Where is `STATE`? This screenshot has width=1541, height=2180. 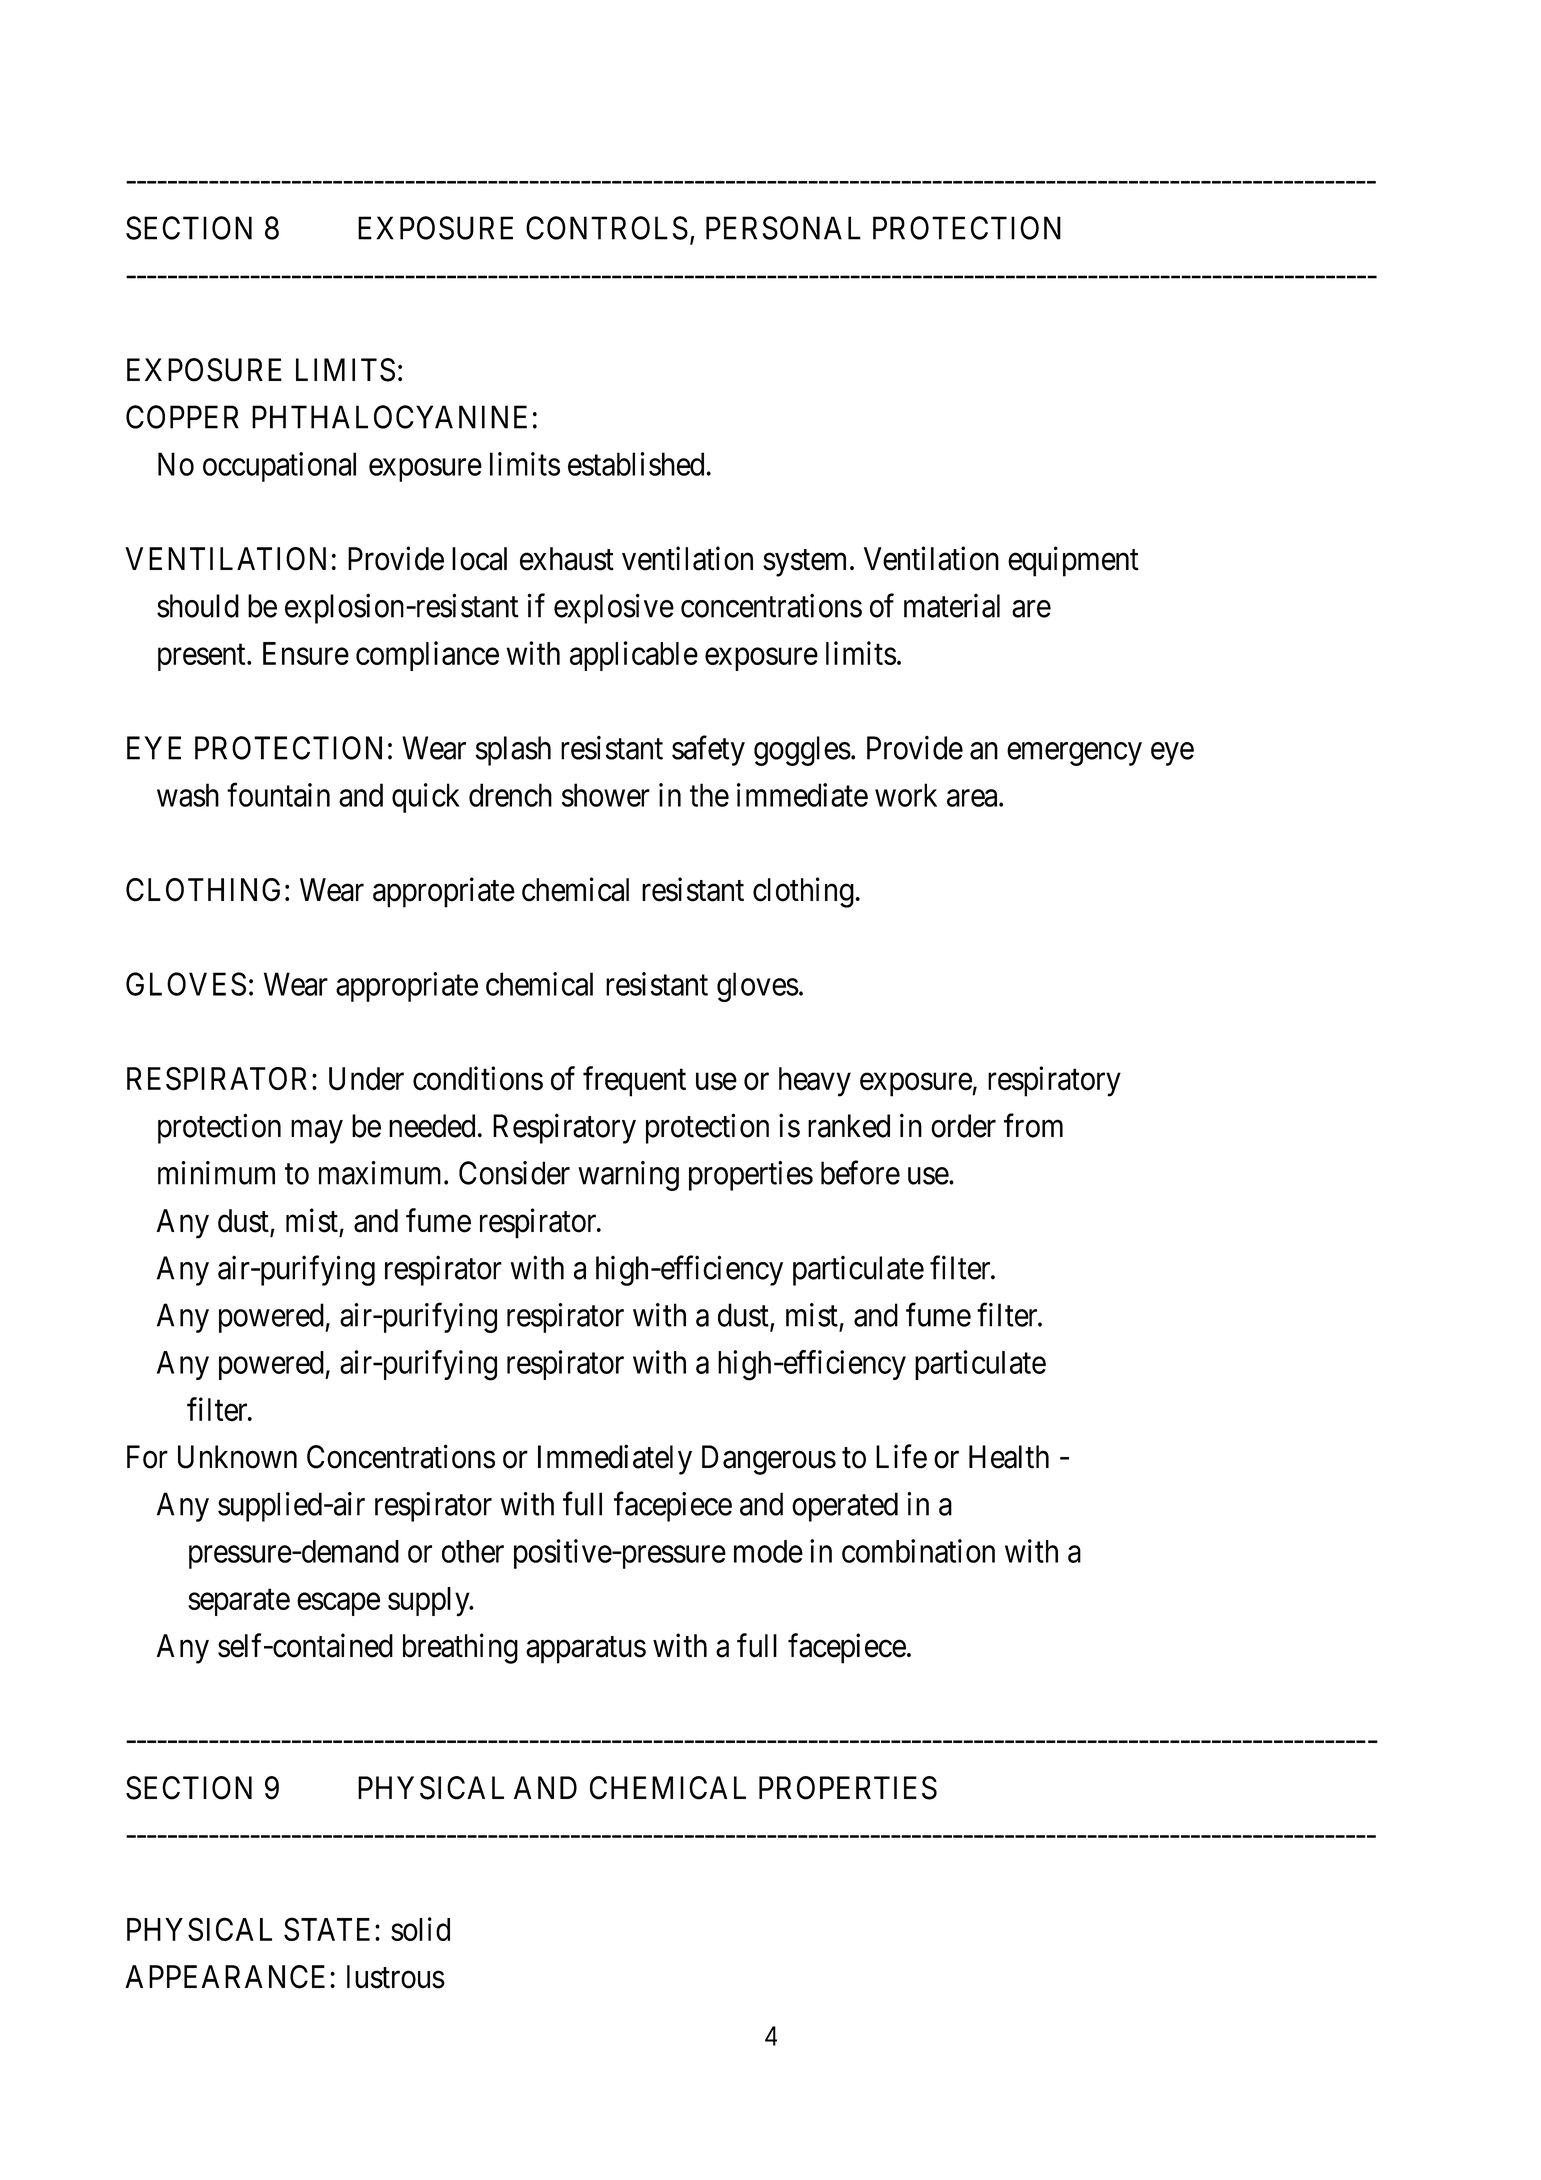 STATE is located at coordinates (330, 1929).
